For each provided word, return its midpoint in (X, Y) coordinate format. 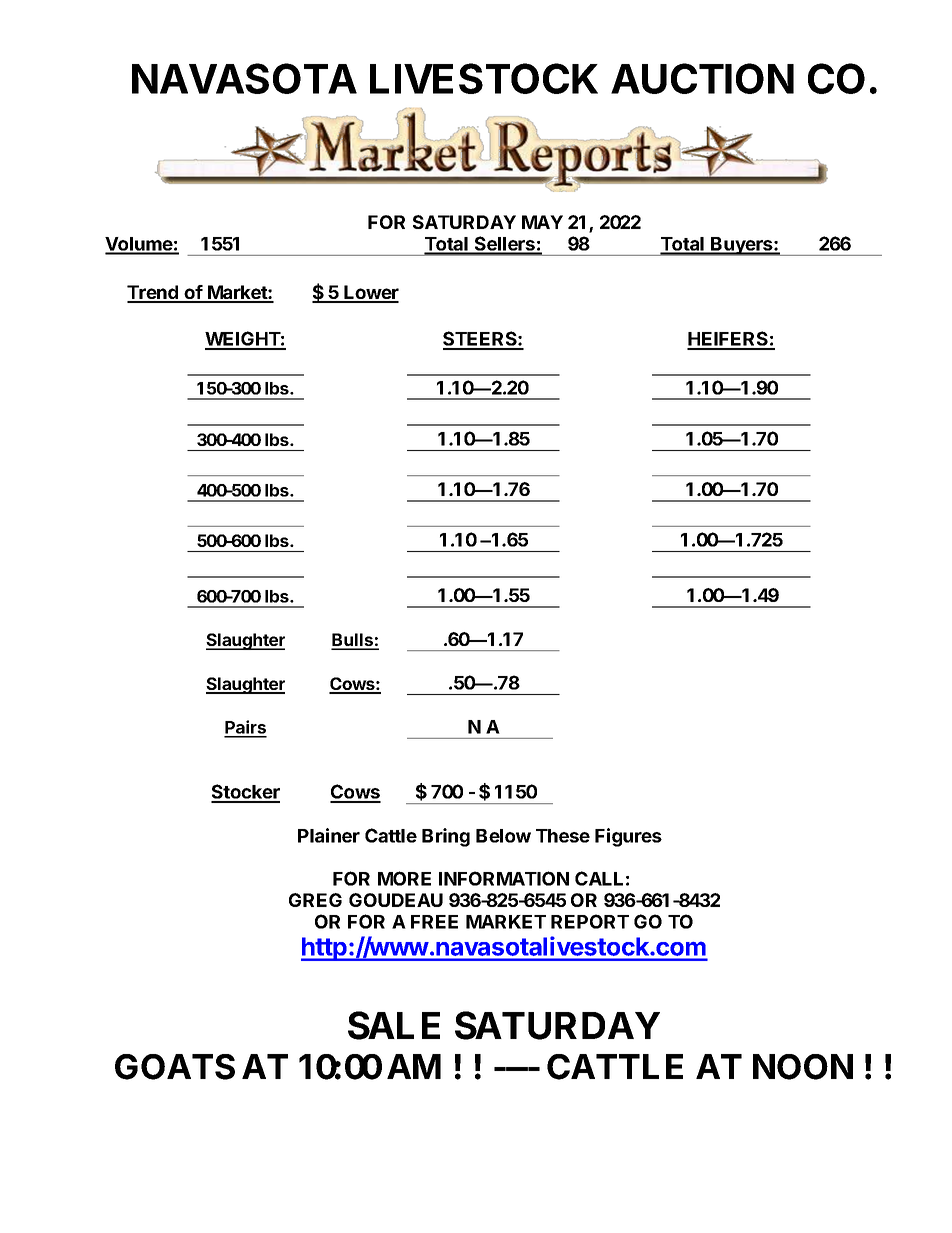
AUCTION (702, 78)
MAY (542, 222)
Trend (154, 293)
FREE (434, 922)
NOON (803, 1067)
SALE (394, 1025)
